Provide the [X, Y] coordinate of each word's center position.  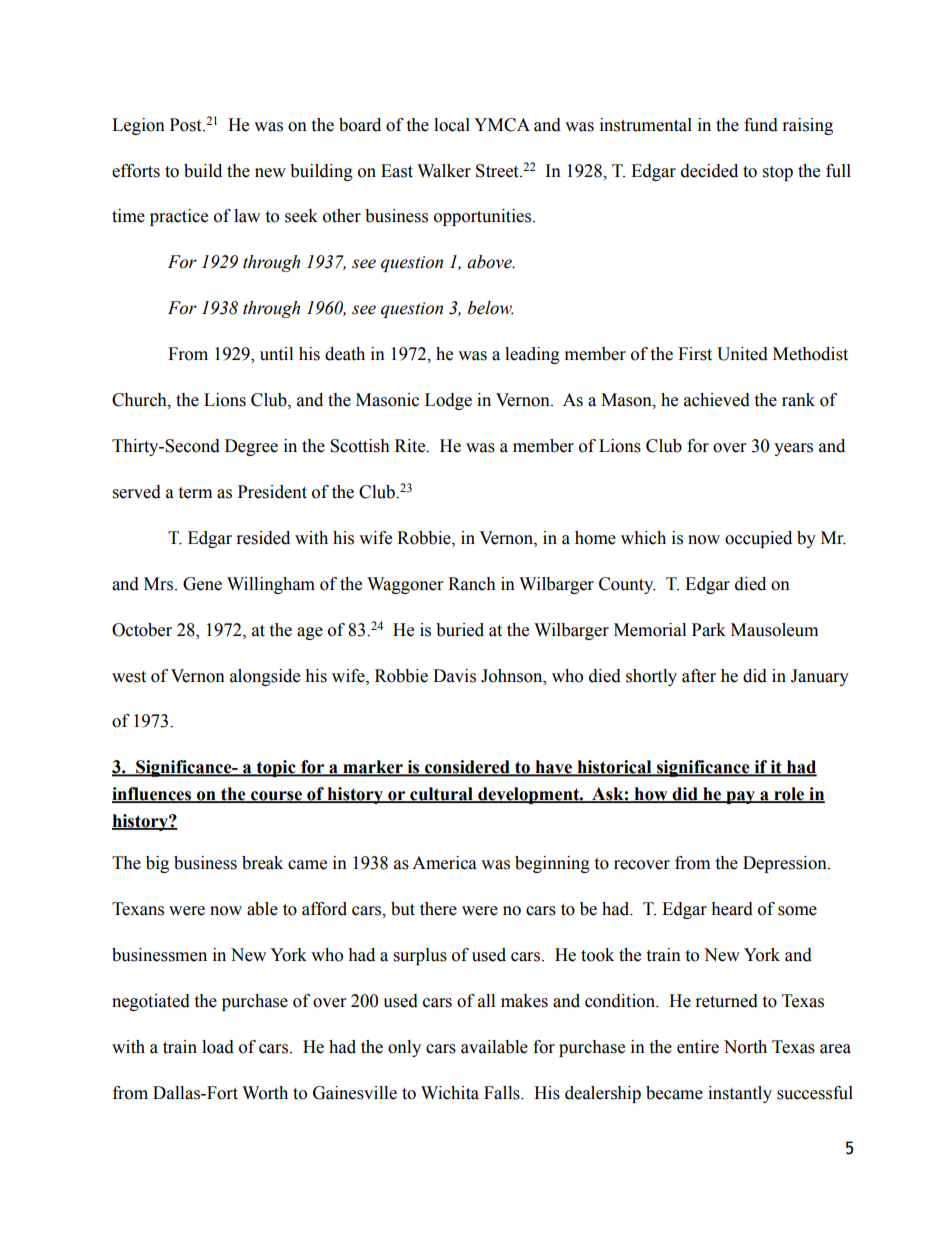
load [218, 1047]
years [793, 449]
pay [740, 797]
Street [498, 171]
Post [187, 125]
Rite [411, 446]
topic [276, 768]
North [745, 1047]
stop [778, 173]
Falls [503, 1093]
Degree [251, 447]
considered [467, 768]
